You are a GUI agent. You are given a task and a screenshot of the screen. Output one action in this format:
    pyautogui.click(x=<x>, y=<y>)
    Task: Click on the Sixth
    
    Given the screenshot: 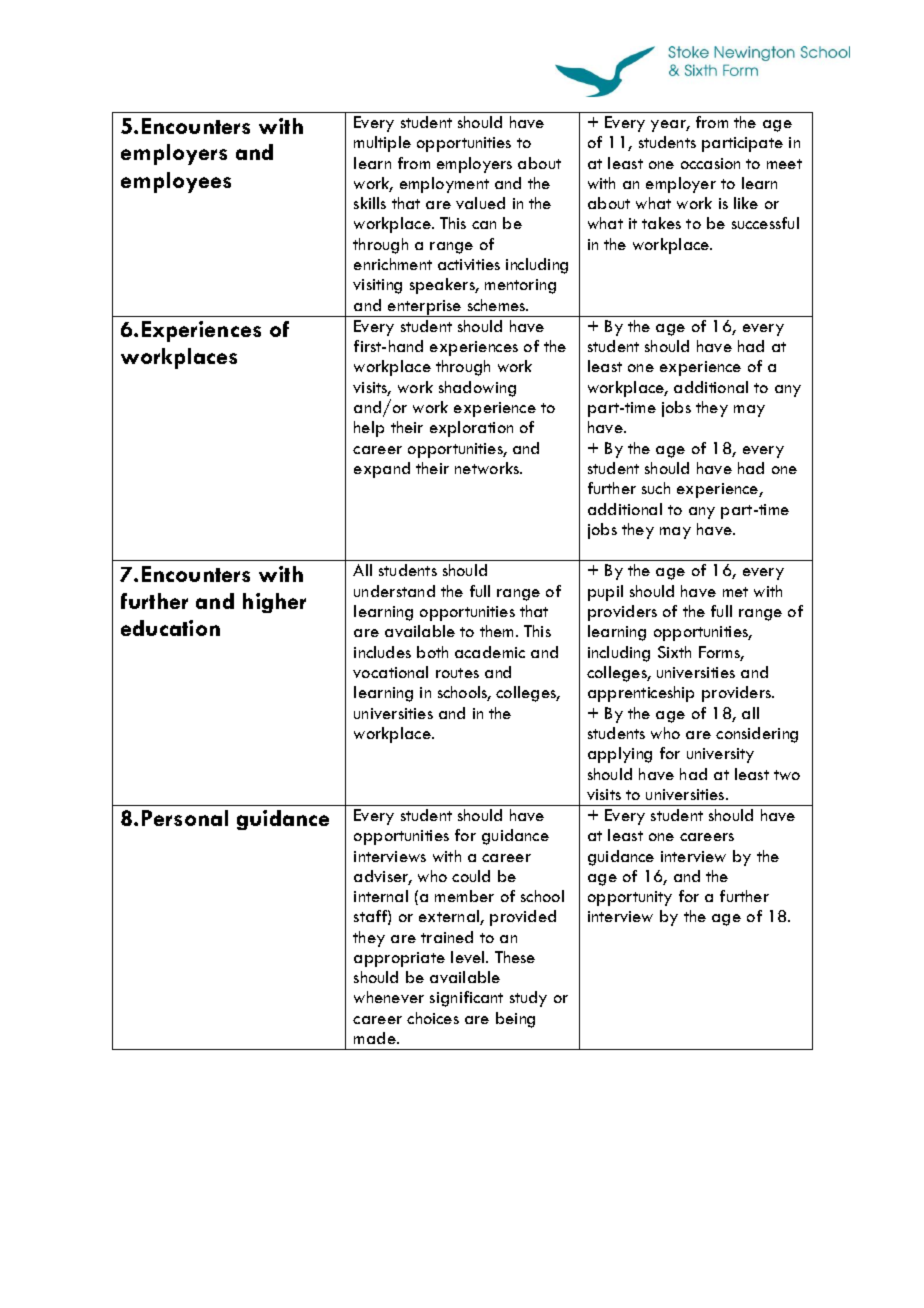 What is the action you would take?
    pyautogui.click(x=674, y=652)
